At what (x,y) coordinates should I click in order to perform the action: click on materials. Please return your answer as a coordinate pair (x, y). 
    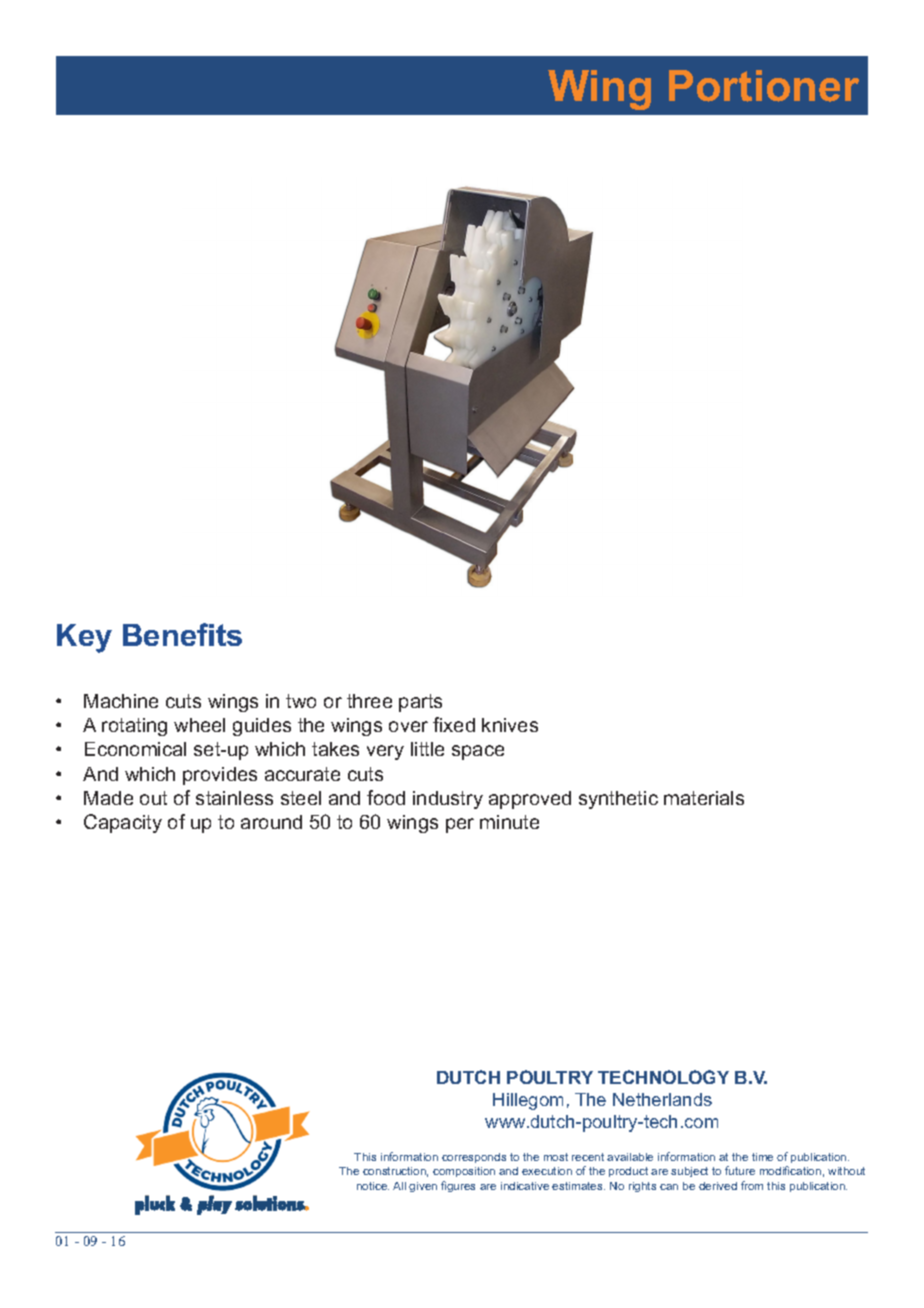
    Looking at the image, I should click on (704, 798).
